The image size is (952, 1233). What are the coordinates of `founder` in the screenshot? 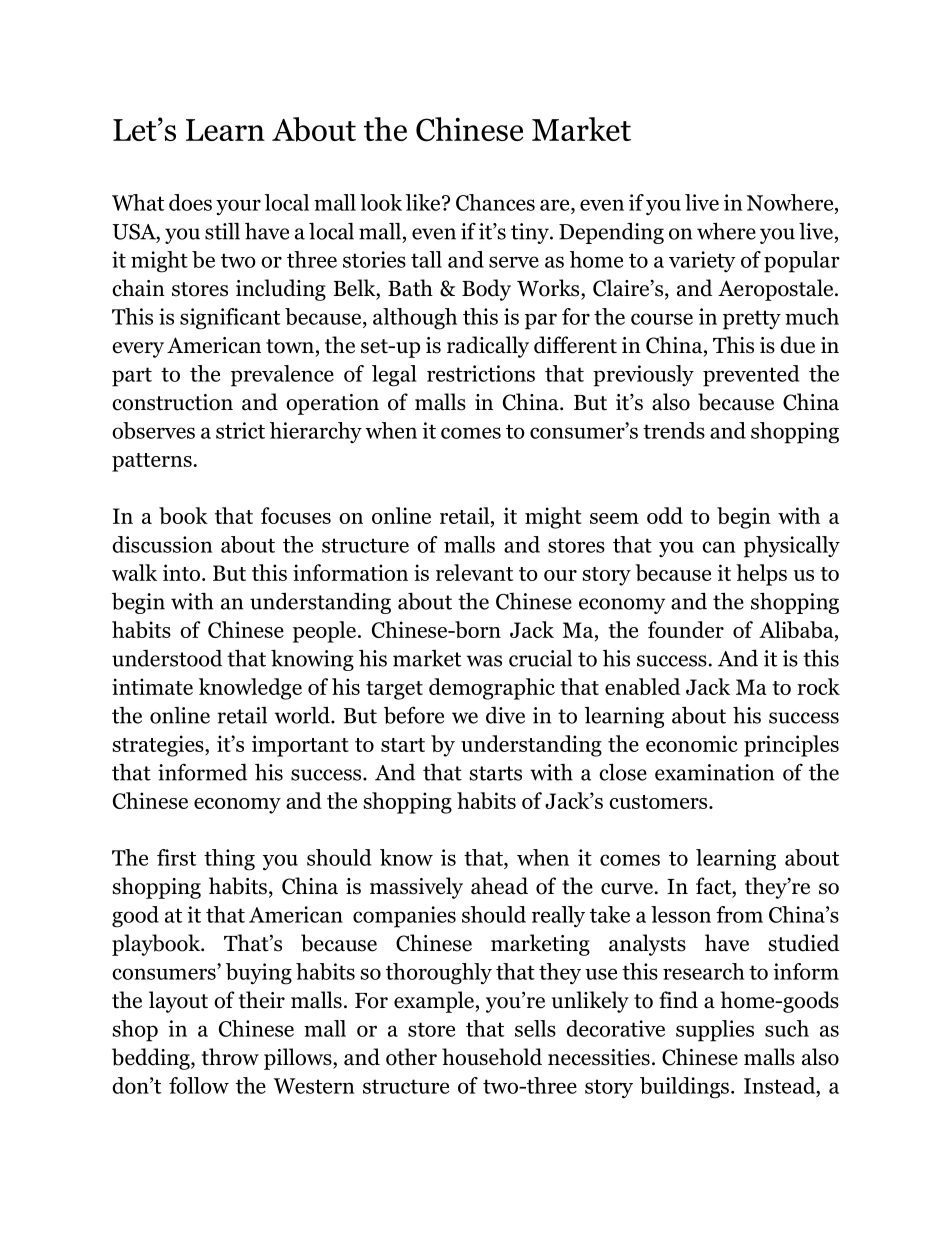 It's located at (686, 629).
